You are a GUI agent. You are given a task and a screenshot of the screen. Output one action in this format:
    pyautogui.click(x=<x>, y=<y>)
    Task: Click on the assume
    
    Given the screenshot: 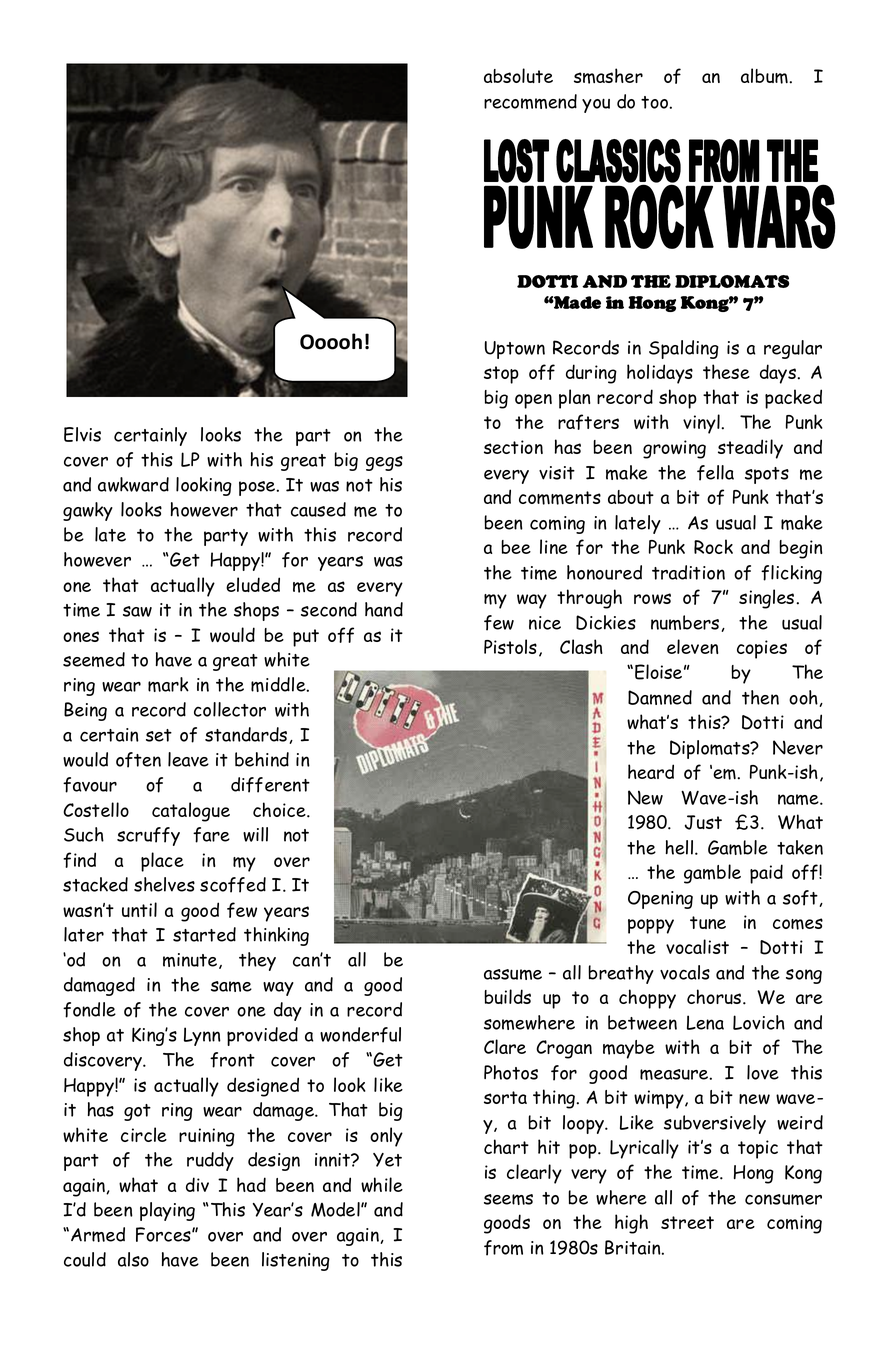 What is the action you would take?
    pyautogui.click(x=513, y=974)
